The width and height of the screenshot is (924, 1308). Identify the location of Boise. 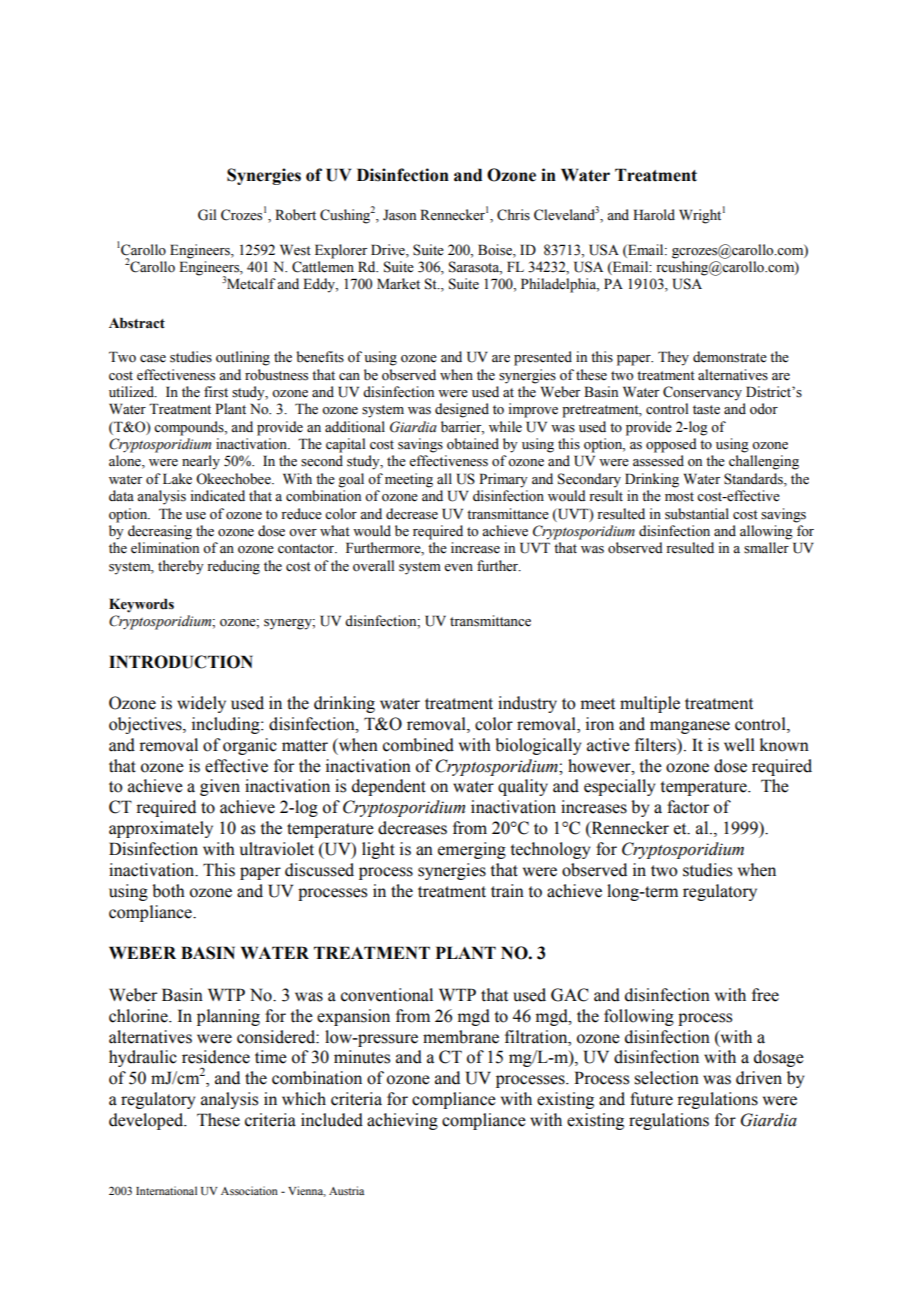
(496, 250).
